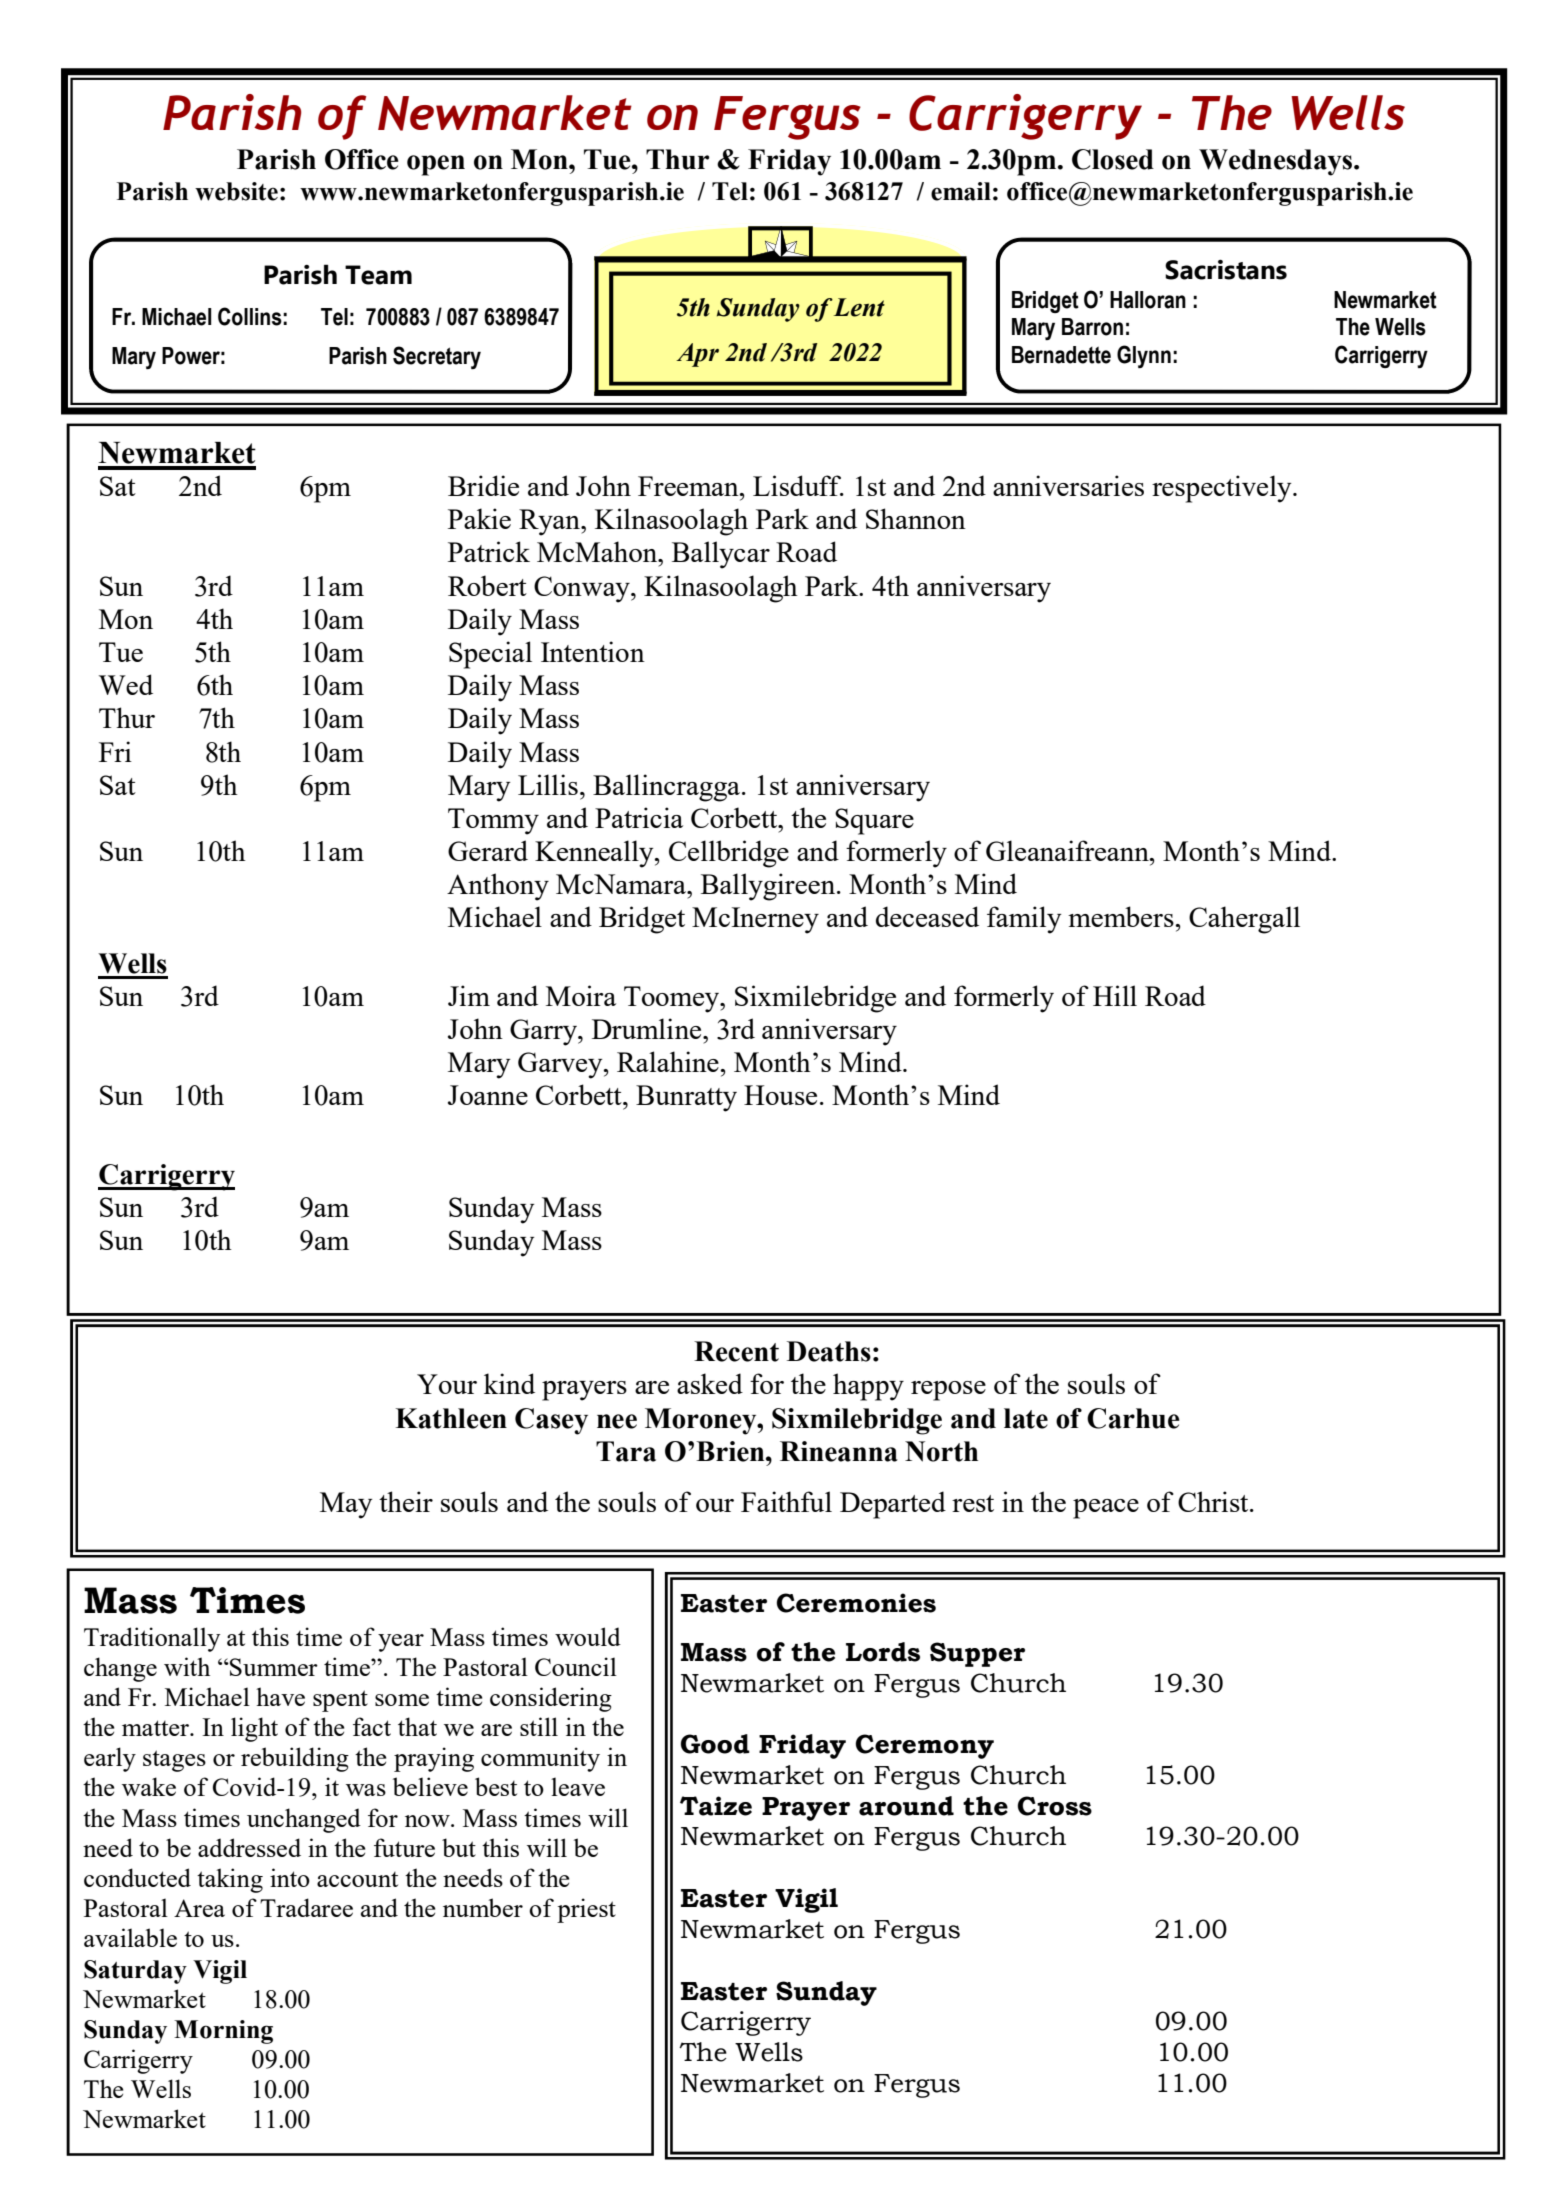 The width and height of the screenshot is (1561, 2208). What do you see at coordinates (586, 1910) in the screenshot?
I see `priest` at bounding box center [586, 1910].
